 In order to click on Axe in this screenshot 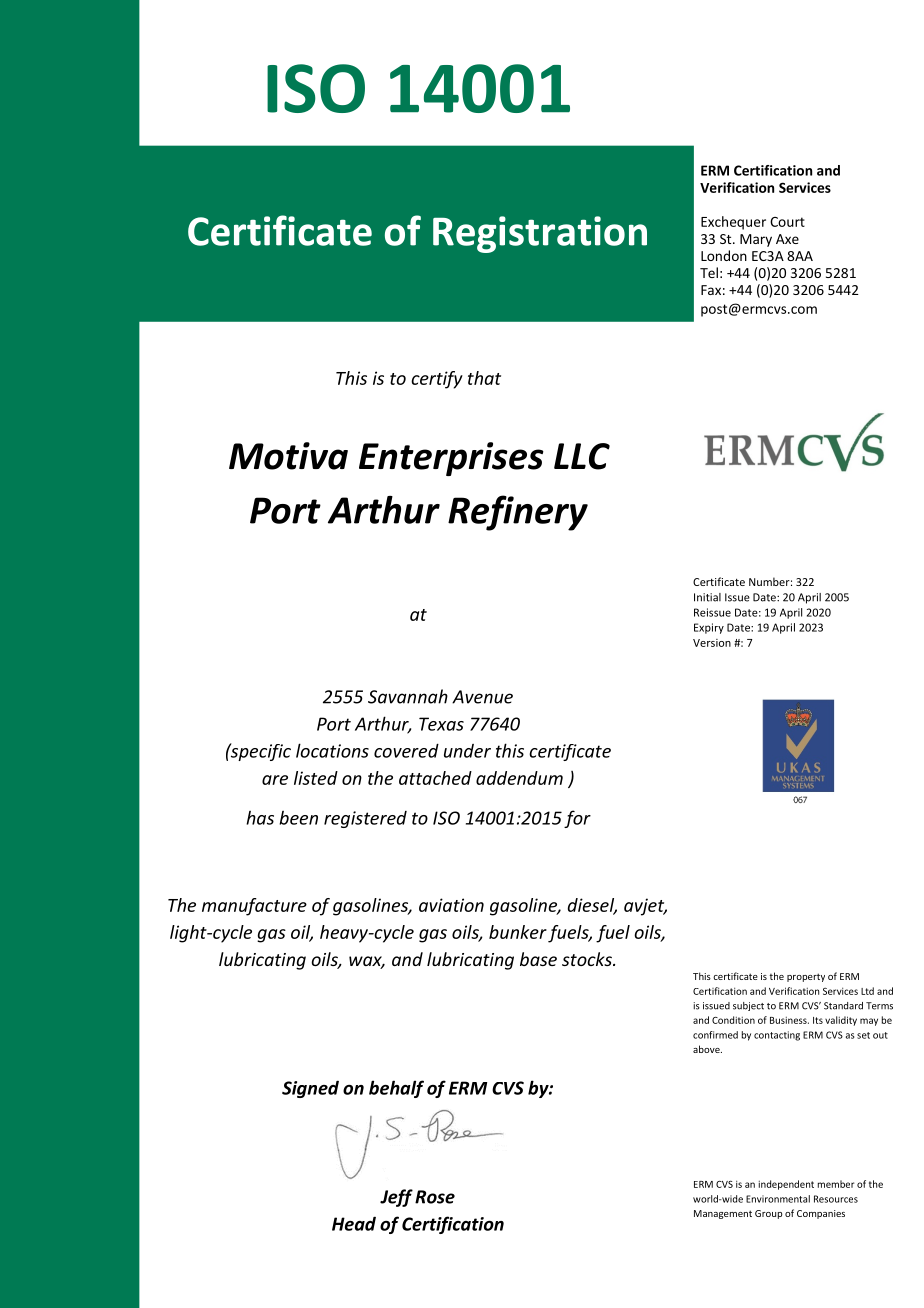, I will do `click(787, 239)`.
